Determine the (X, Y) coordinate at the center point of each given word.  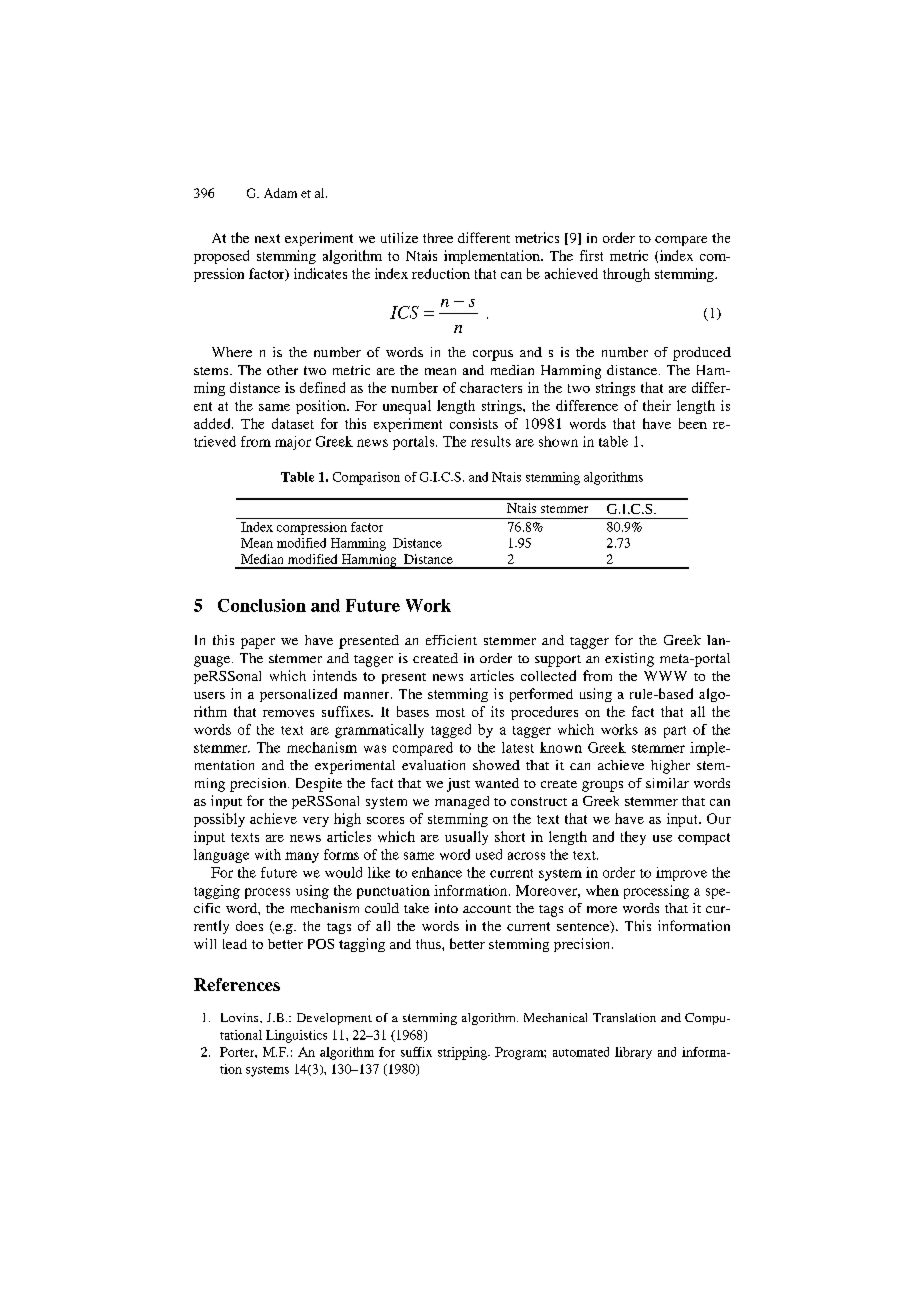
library (633, 1053)
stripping (463, 1053)
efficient (451, 640)
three (438, 238)
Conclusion (262, 605)
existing (629, 660)
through (626, 275)
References (237, 984)
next (267, 238)
